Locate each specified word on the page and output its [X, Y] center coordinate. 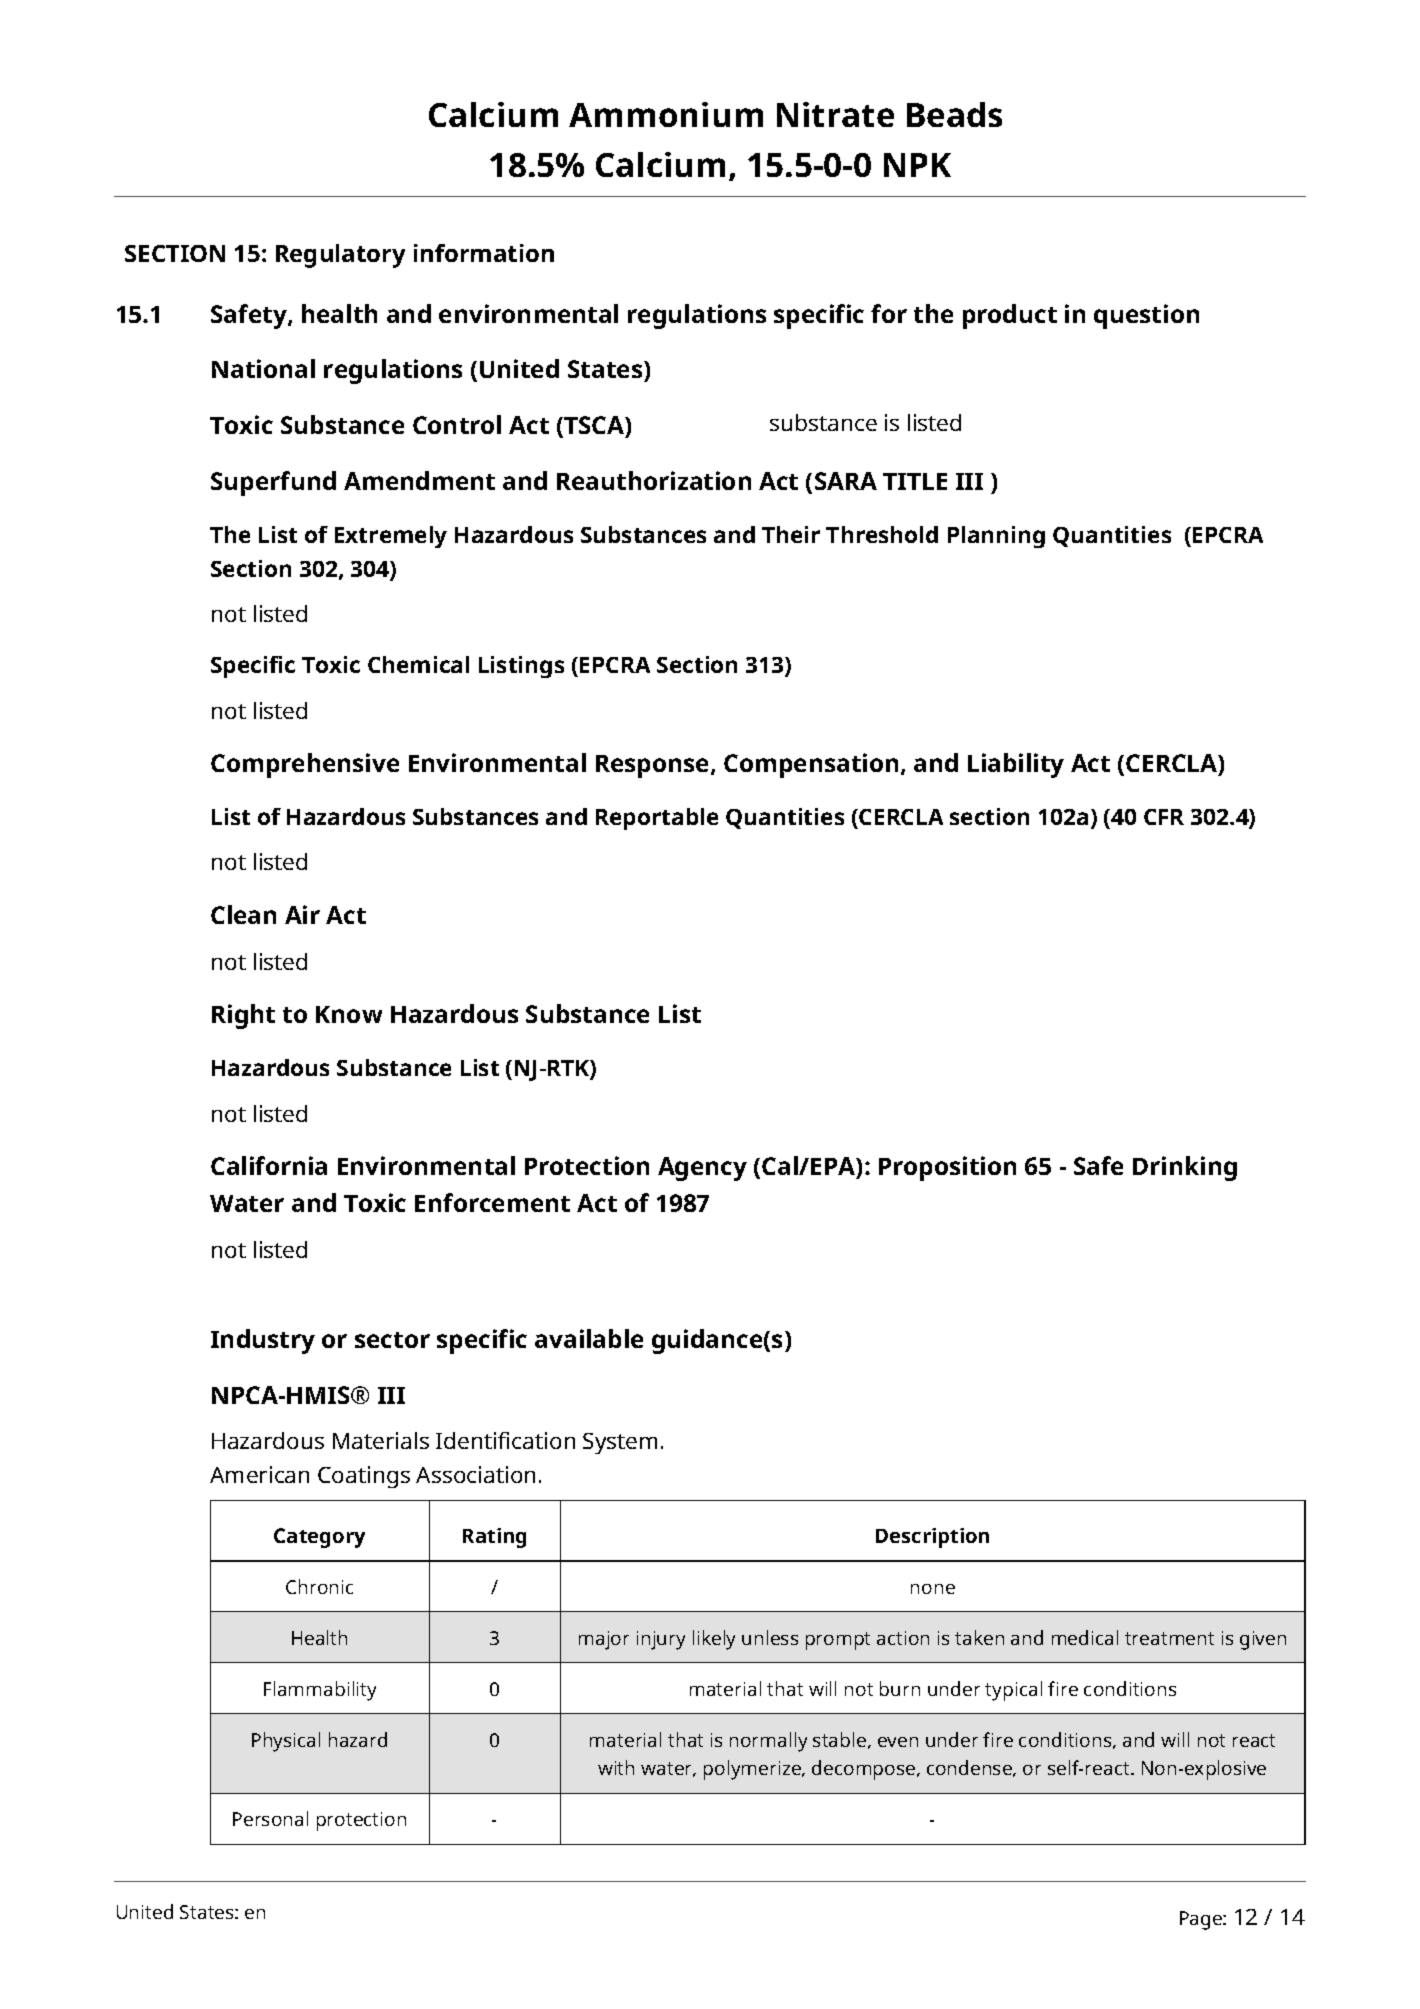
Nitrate [835, 114]
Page [1202, 1920]
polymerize [753, 1770]
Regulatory [340, 256]
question [1146, 316]
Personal [270, 1818]
